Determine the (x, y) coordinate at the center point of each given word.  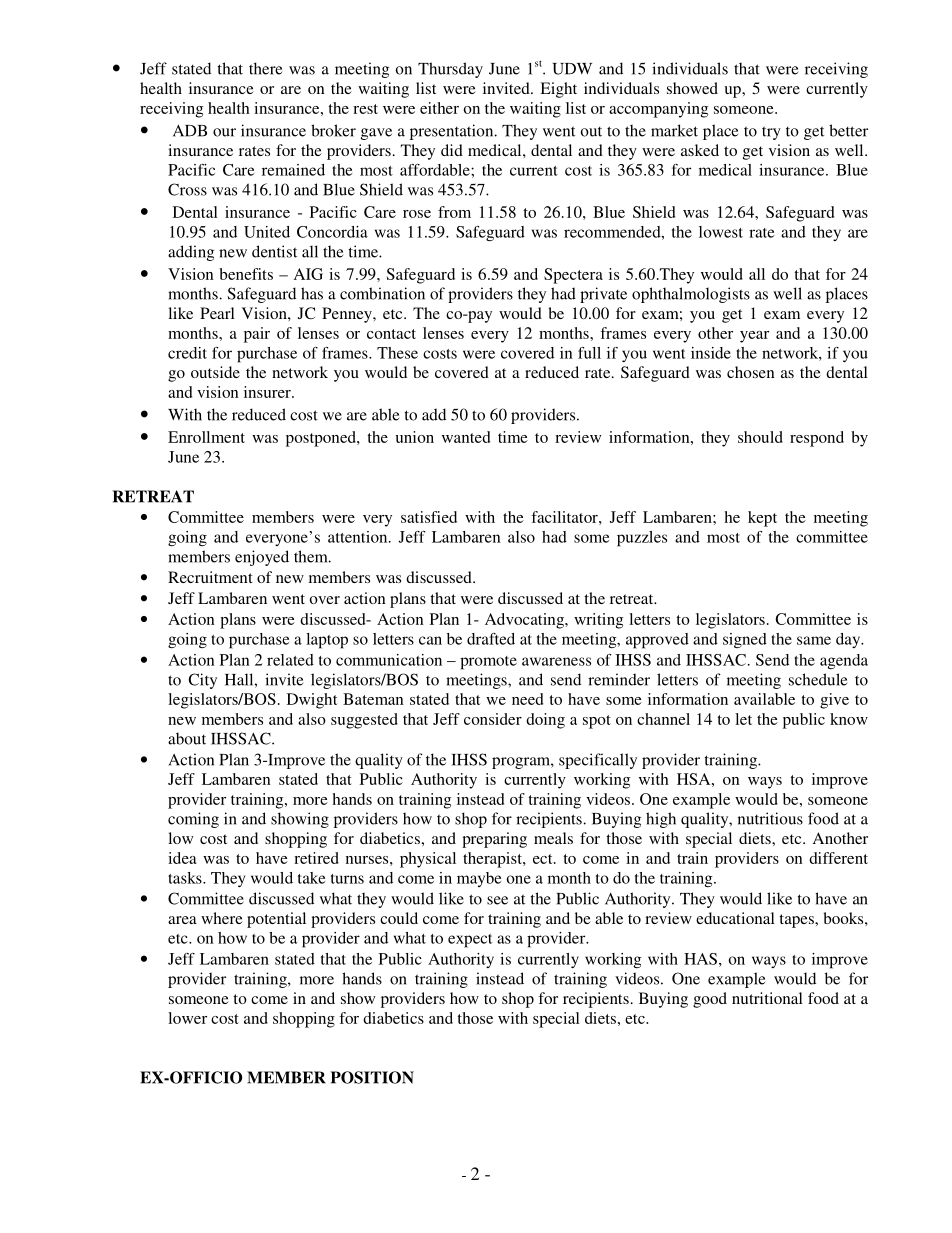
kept (762, 519)
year (754, 337)
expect (470, 941)
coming (193, 820)
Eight (558, 90)
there (265, 68)
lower (187, 1018)
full (589, 353)
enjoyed (262, 558)
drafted (491, 639)
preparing (494, 840)
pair (257, 335)
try (771, 133)
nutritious (770, 818)
